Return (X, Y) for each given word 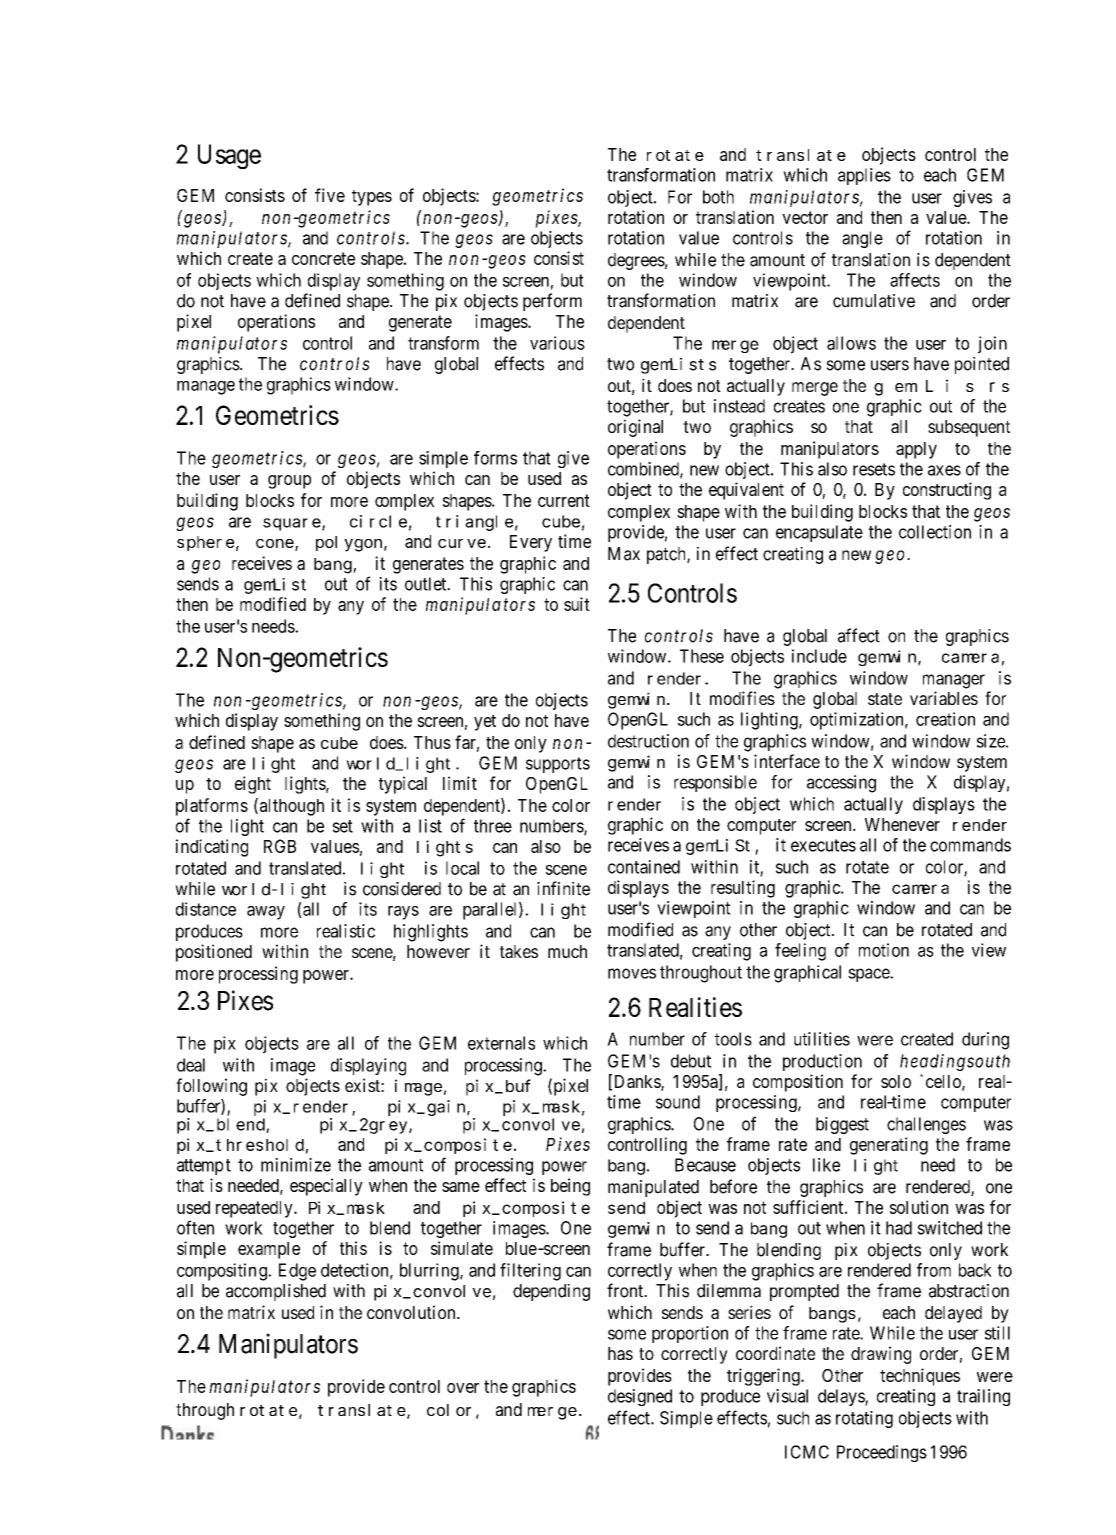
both (718, 197)
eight (253, 785)
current (564, 500)
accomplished (276, 1292)
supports (558, 765)
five (330, 195)
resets (874, 469)
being (570, 1187)
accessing (841, 784)
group (289, 482)
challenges (926, 1125)
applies (864, 176)
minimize (296, 1165)
